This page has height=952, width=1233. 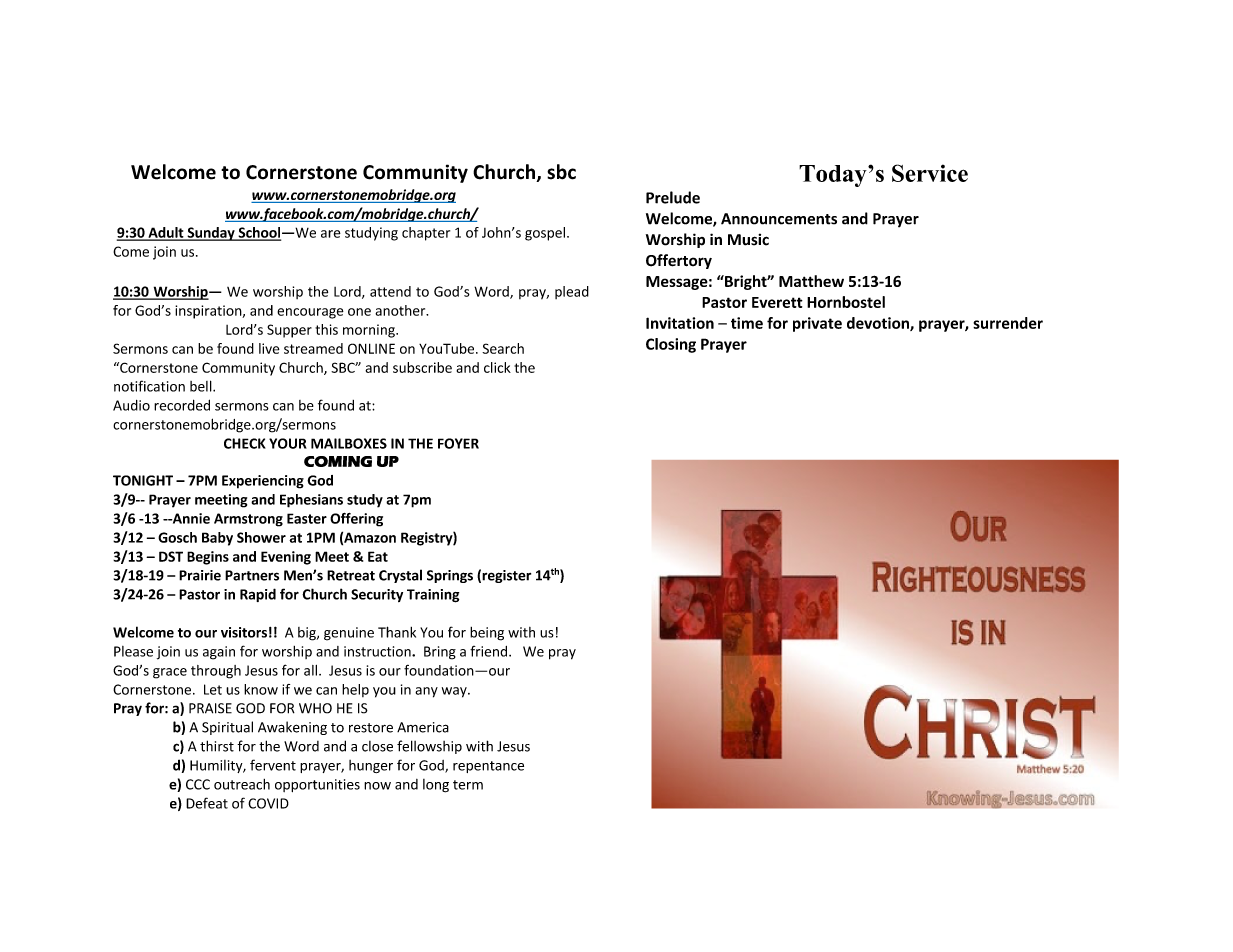 I want to click on being, so click(x=487, y=634).
